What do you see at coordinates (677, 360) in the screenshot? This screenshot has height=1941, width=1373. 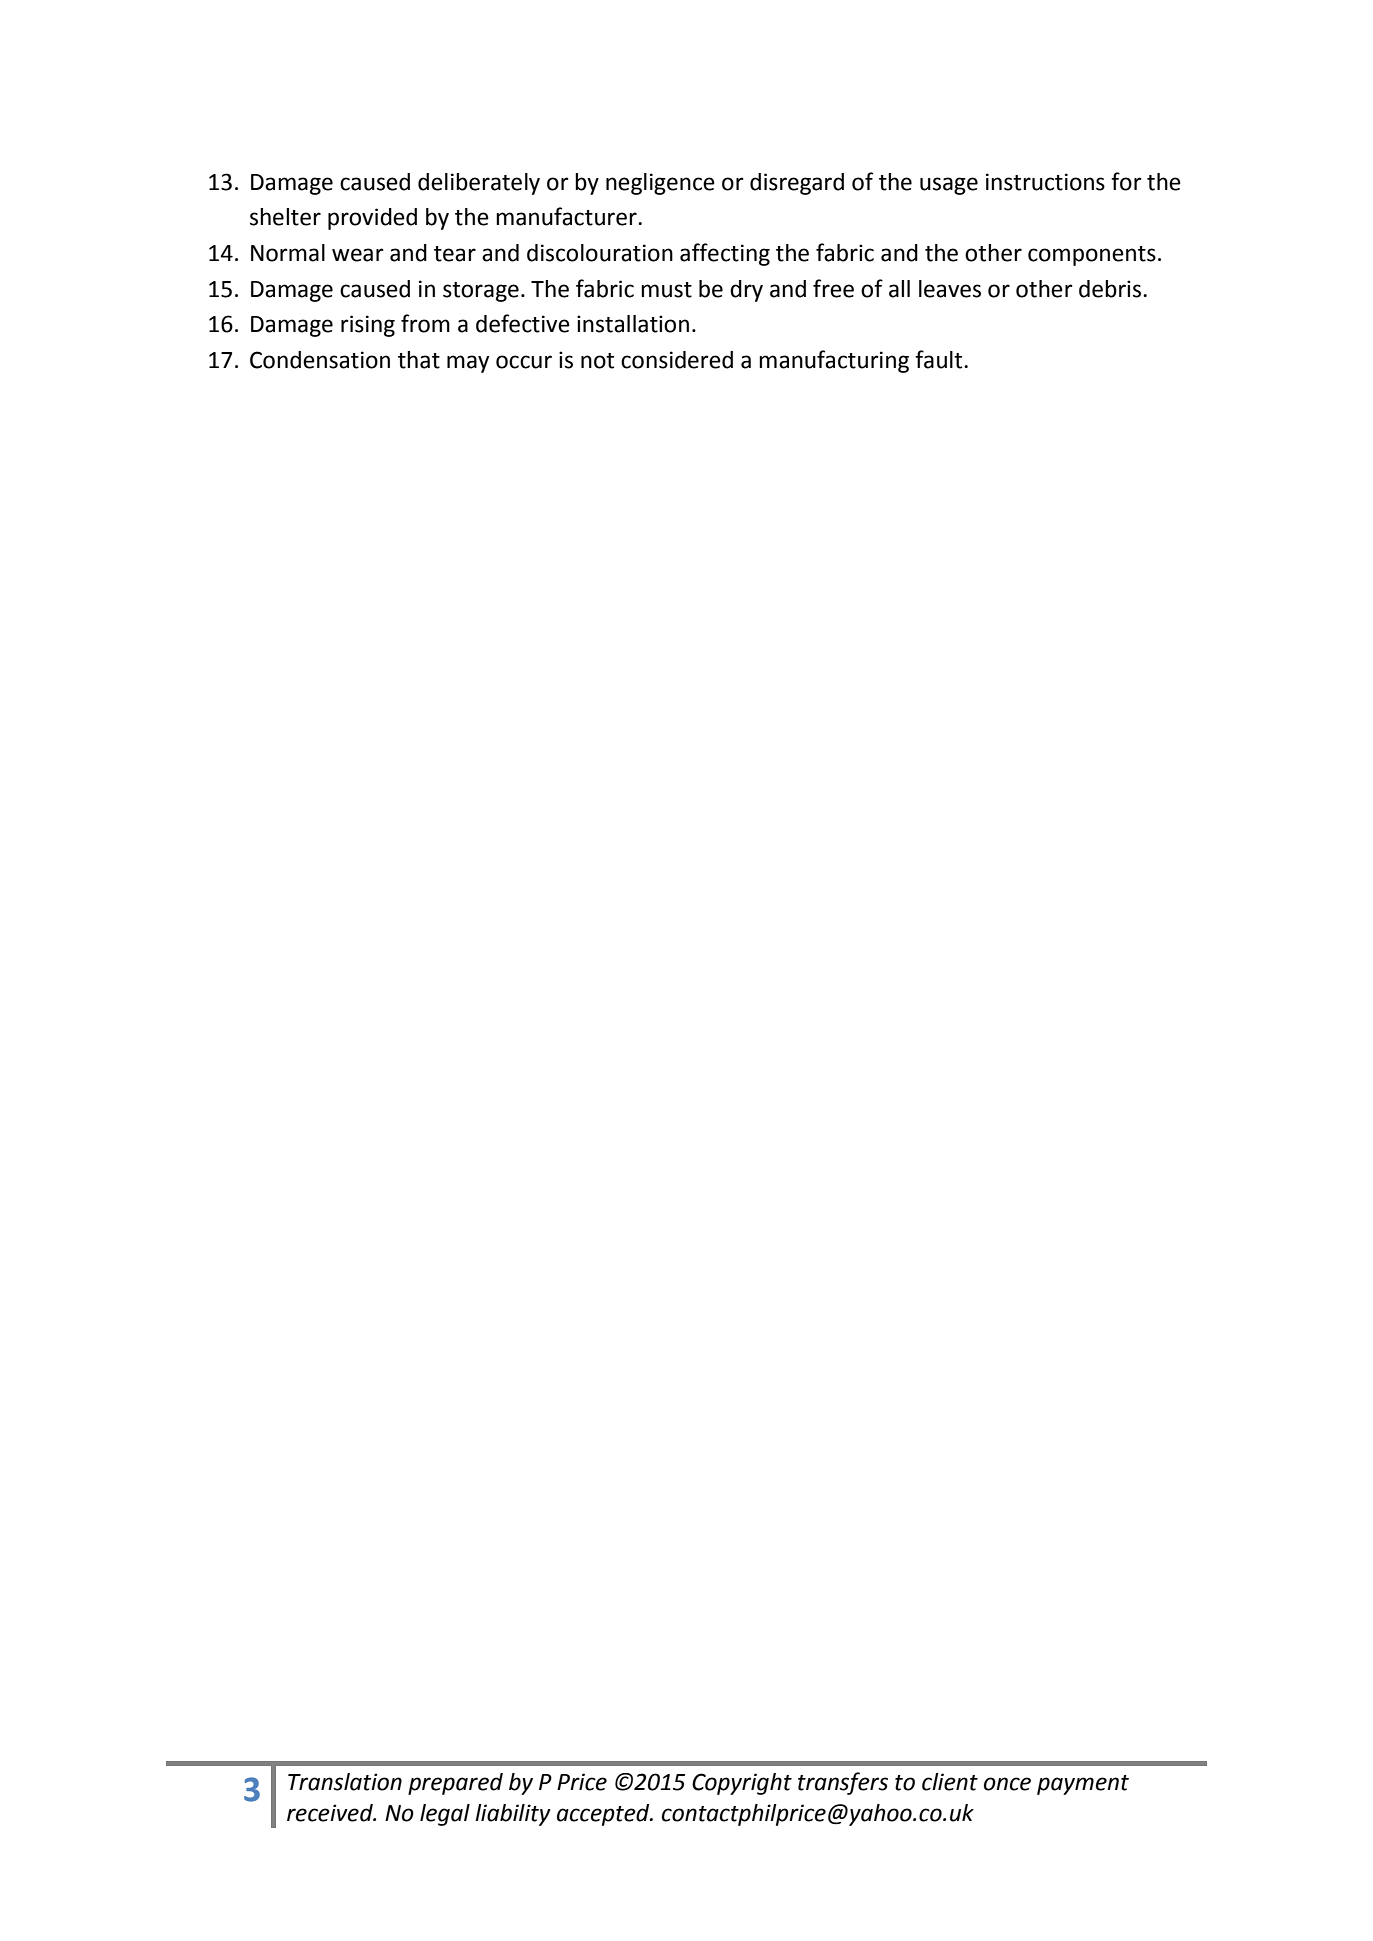 I see `considered` at bounding box center [677, 360].
